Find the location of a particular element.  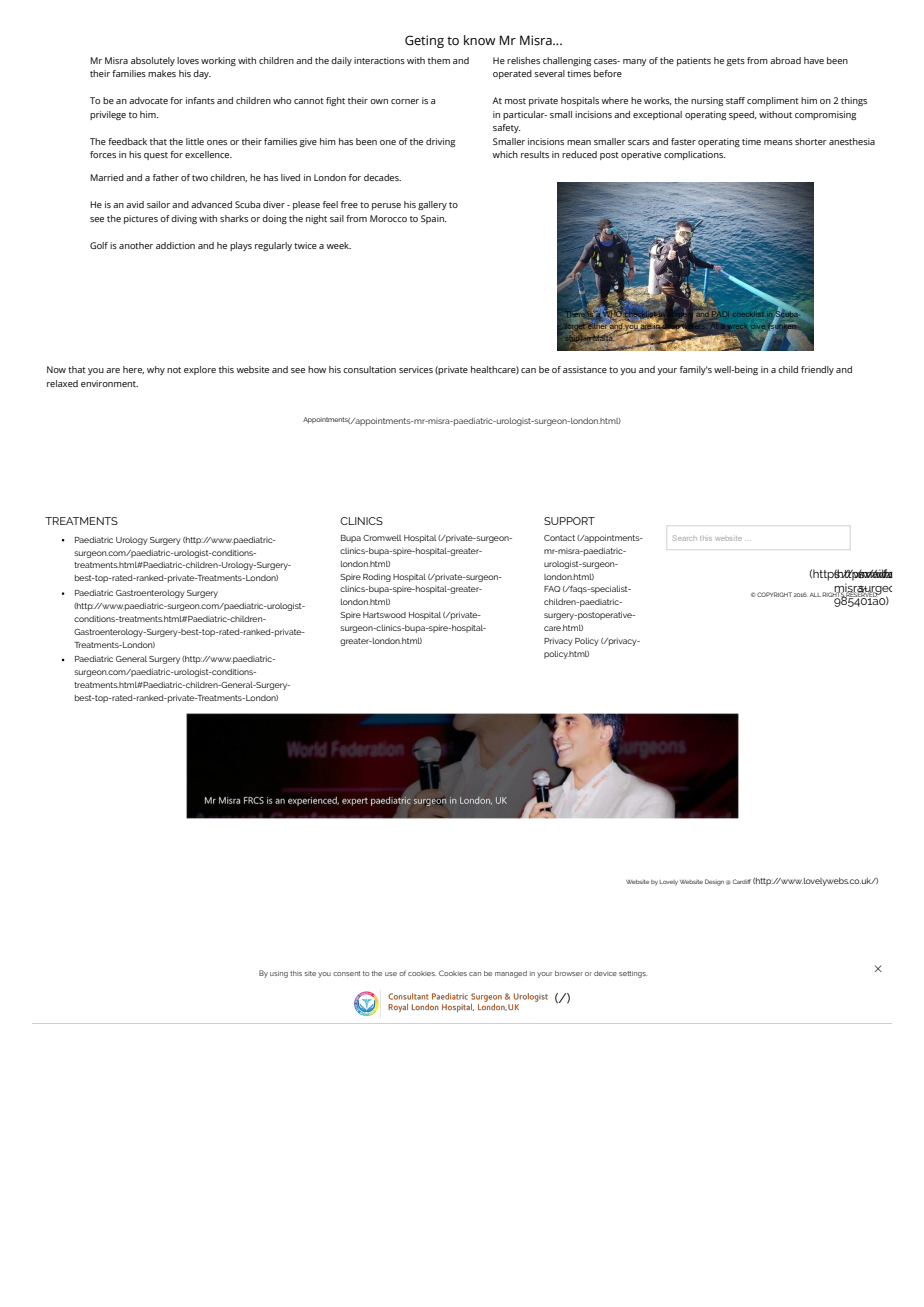

Search is located at coordinates (685, 538).
